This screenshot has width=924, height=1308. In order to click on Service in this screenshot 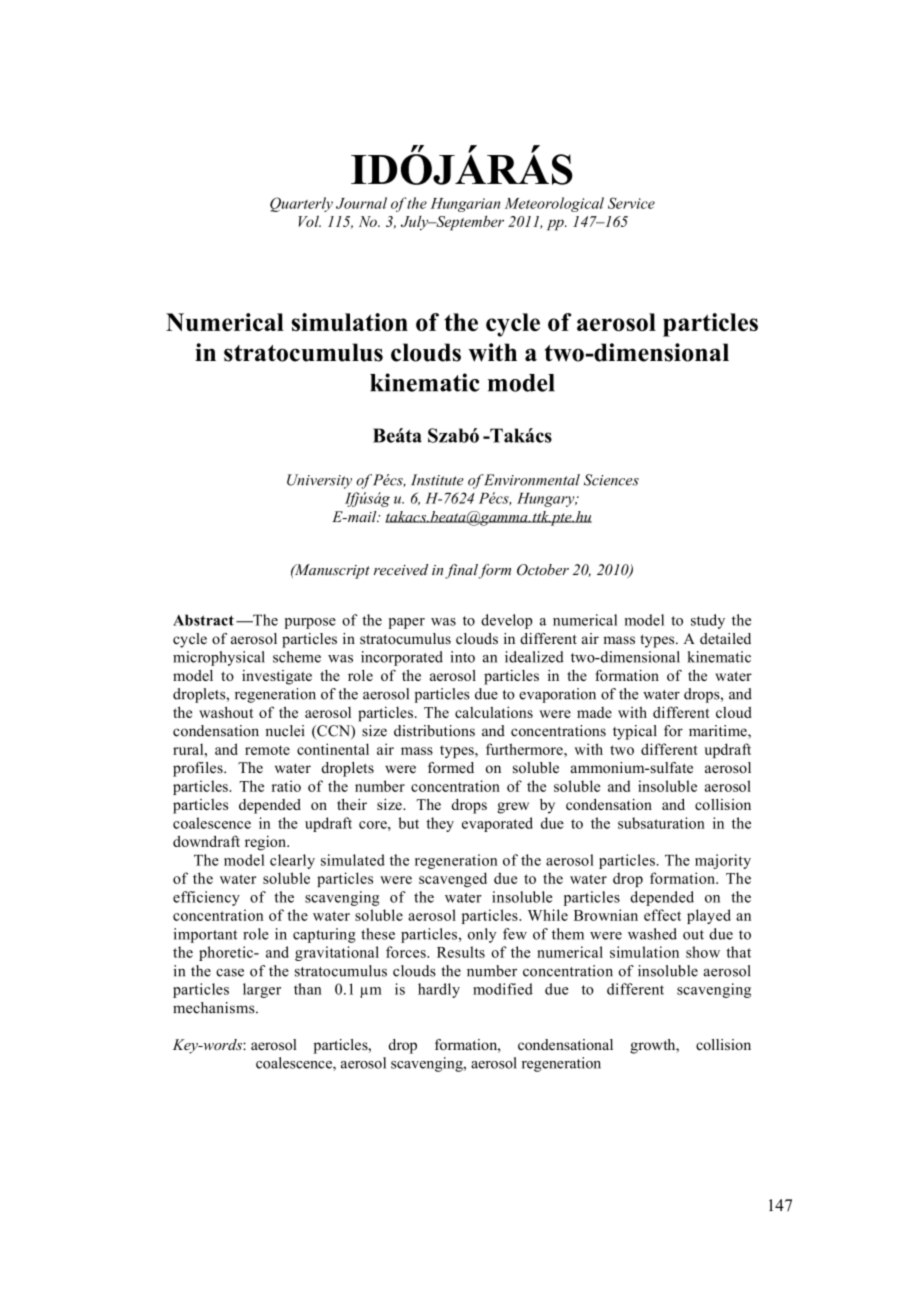, I will do `click(631, 203)`.
